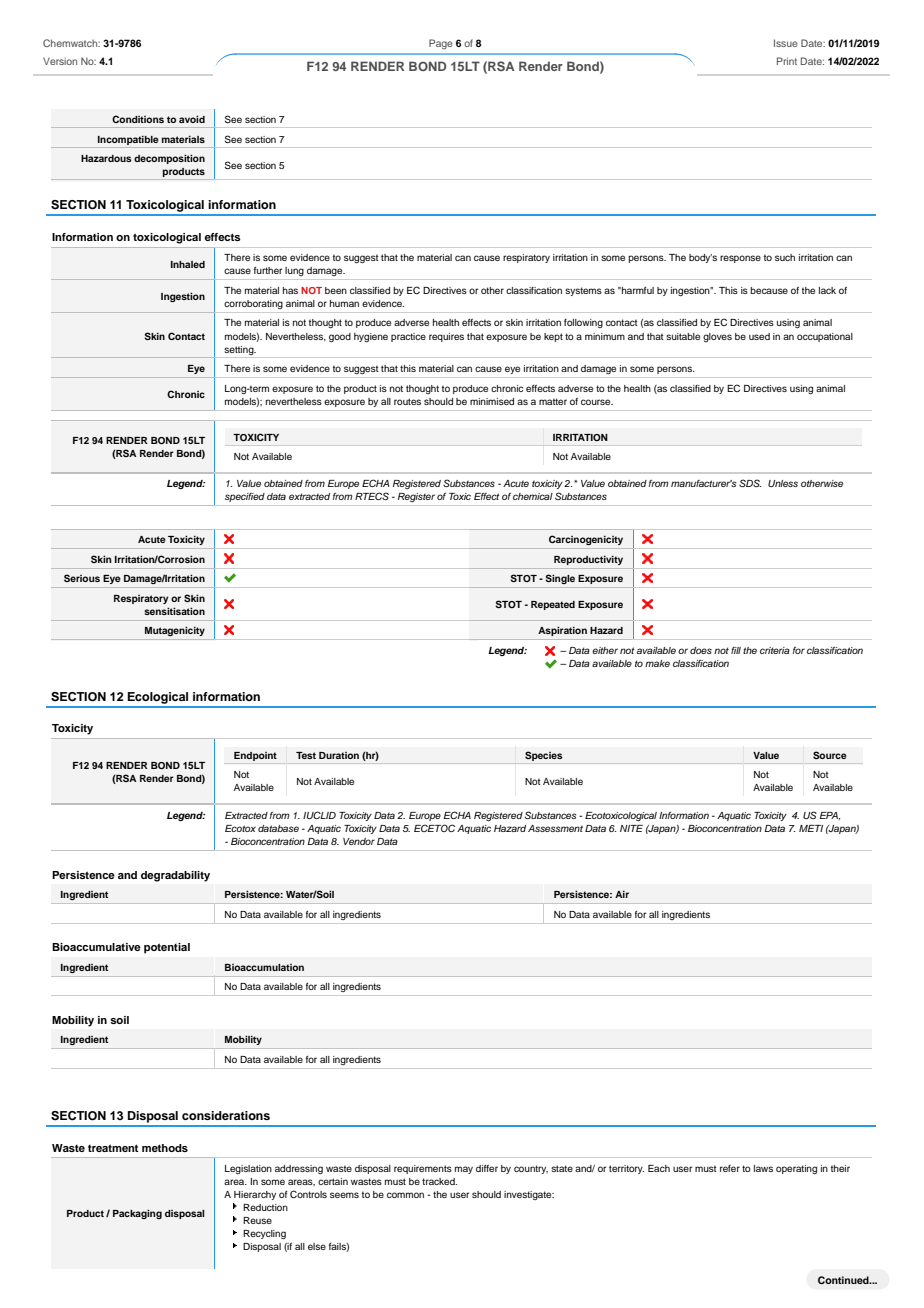 The image size is (924, 1308). Describe the element at coordinates (787, 61) in the image. I see `Print` at that location.
